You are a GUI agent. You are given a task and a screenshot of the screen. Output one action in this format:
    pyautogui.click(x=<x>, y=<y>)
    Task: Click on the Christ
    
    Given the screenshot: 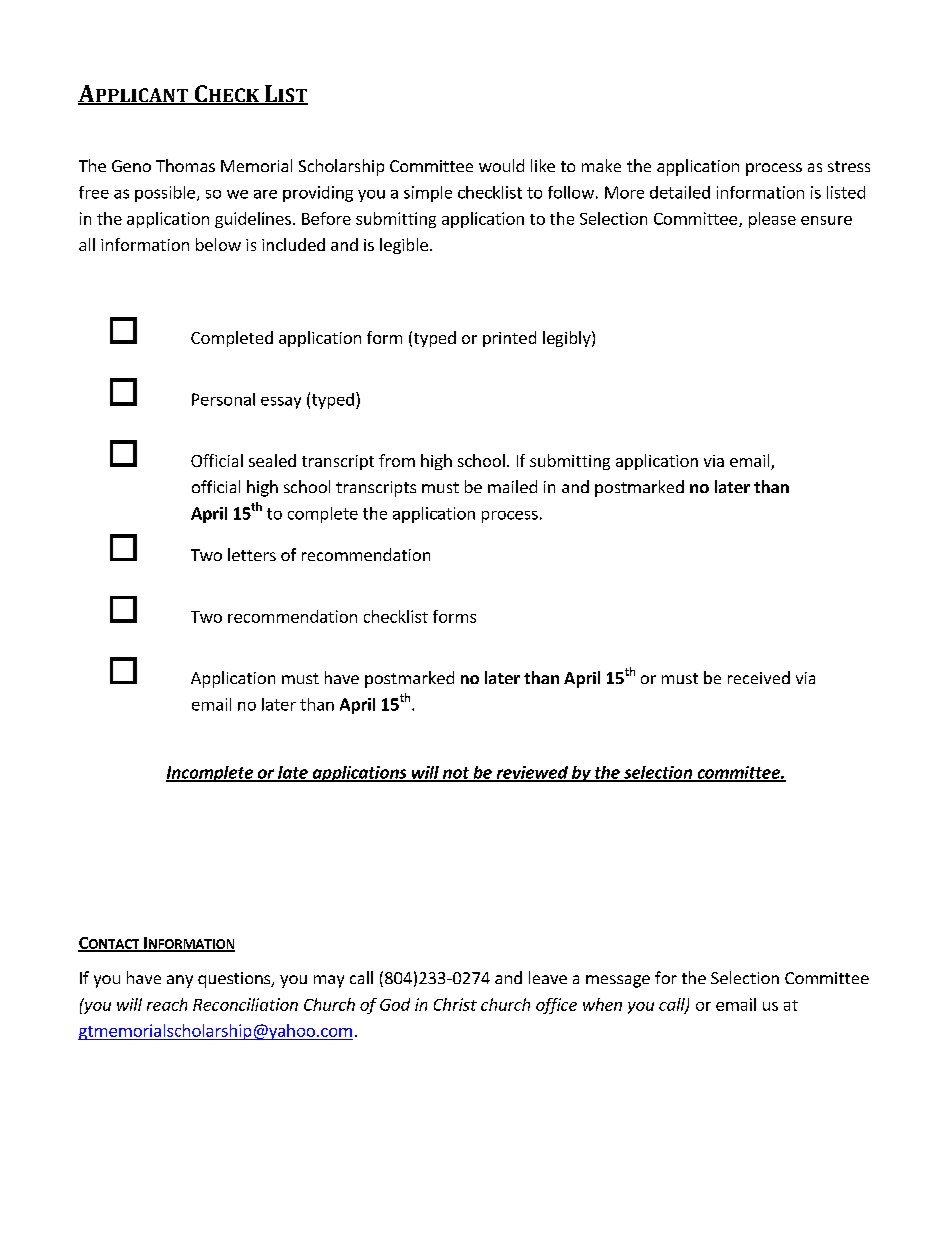 What is the action you would take?
    pyautogui.click(x=455, y=1004)
